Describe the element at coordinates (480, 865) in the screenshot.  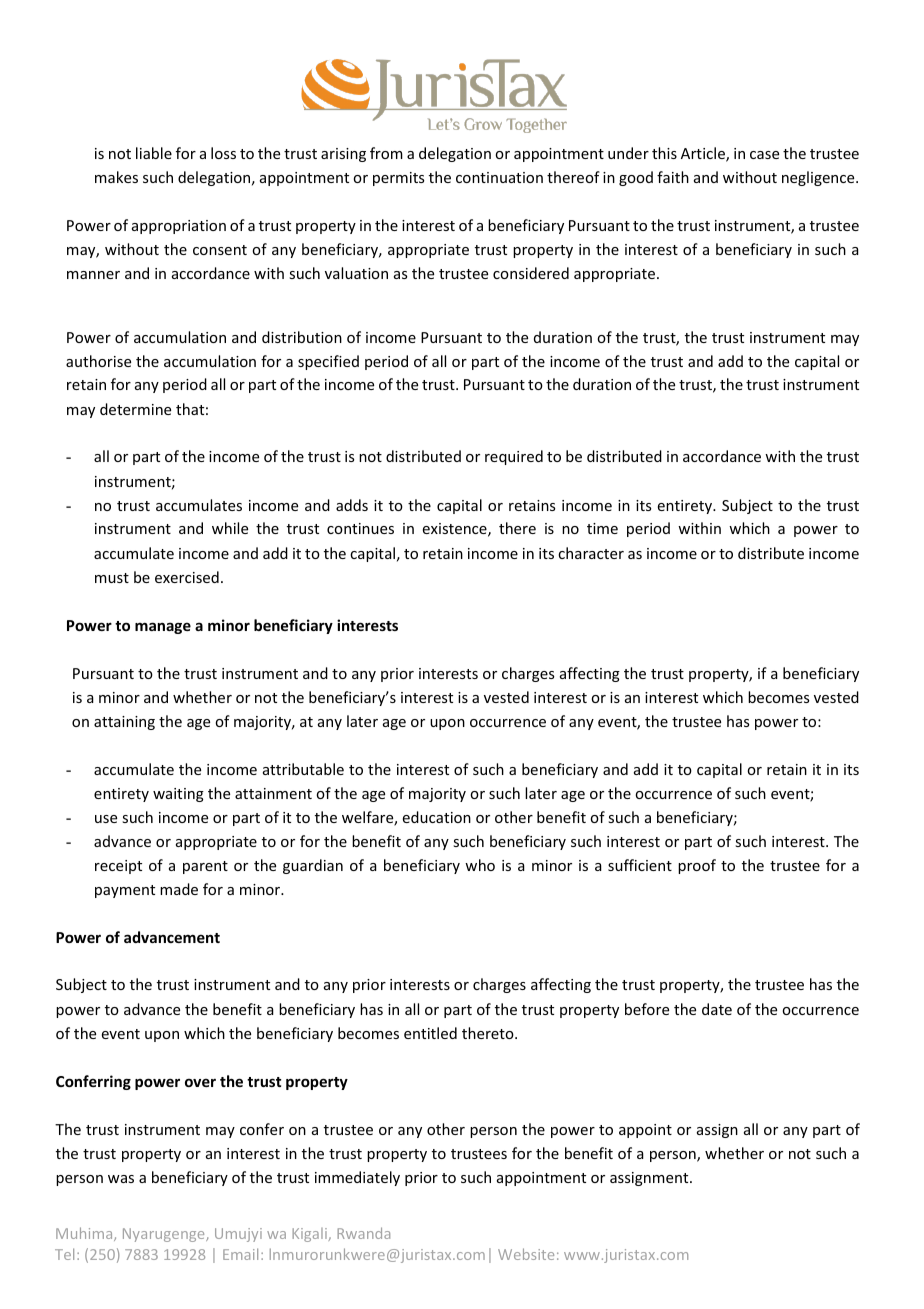
I see `who` at that location.
